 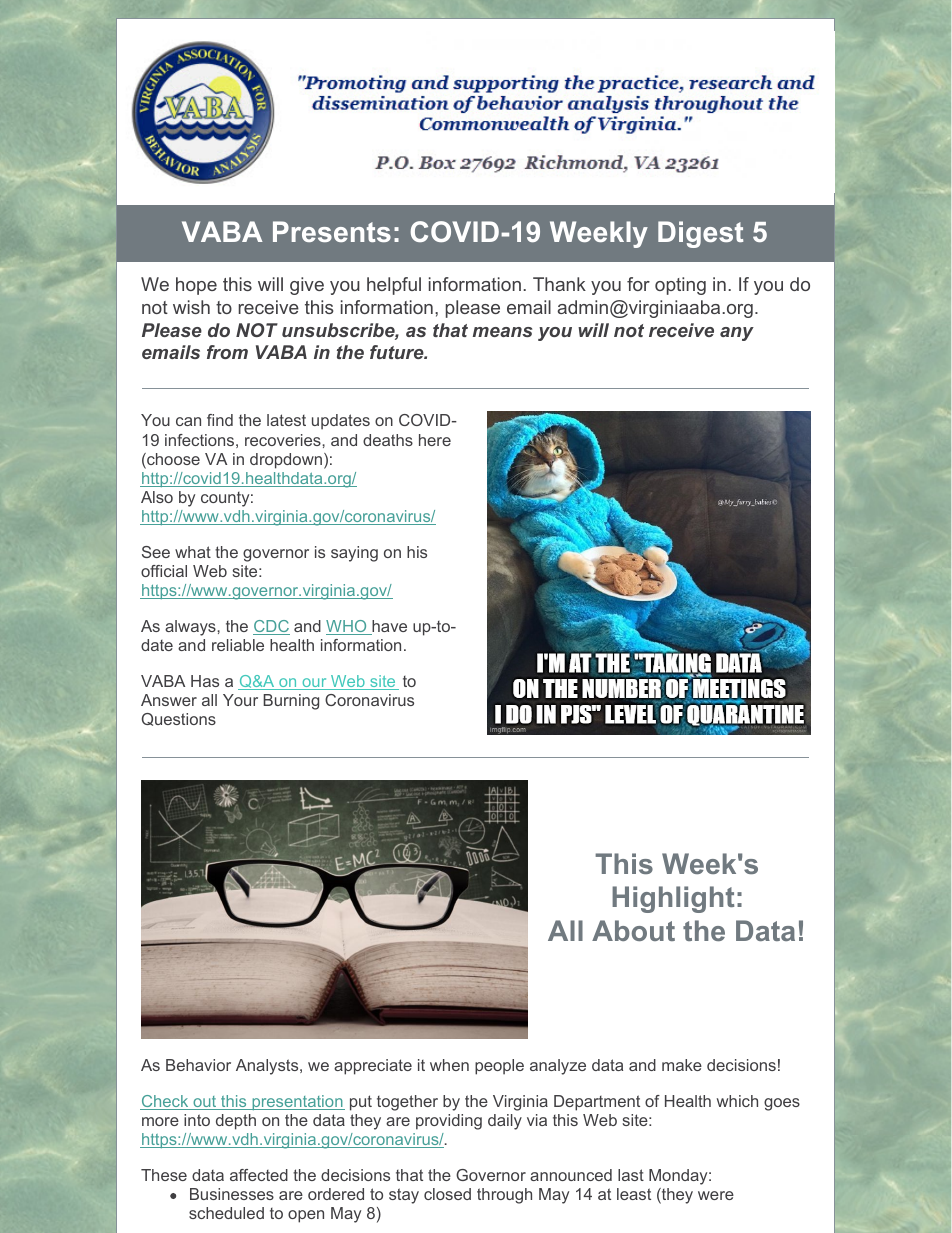 I want to click on Questions, so click(x=179, y=719).
